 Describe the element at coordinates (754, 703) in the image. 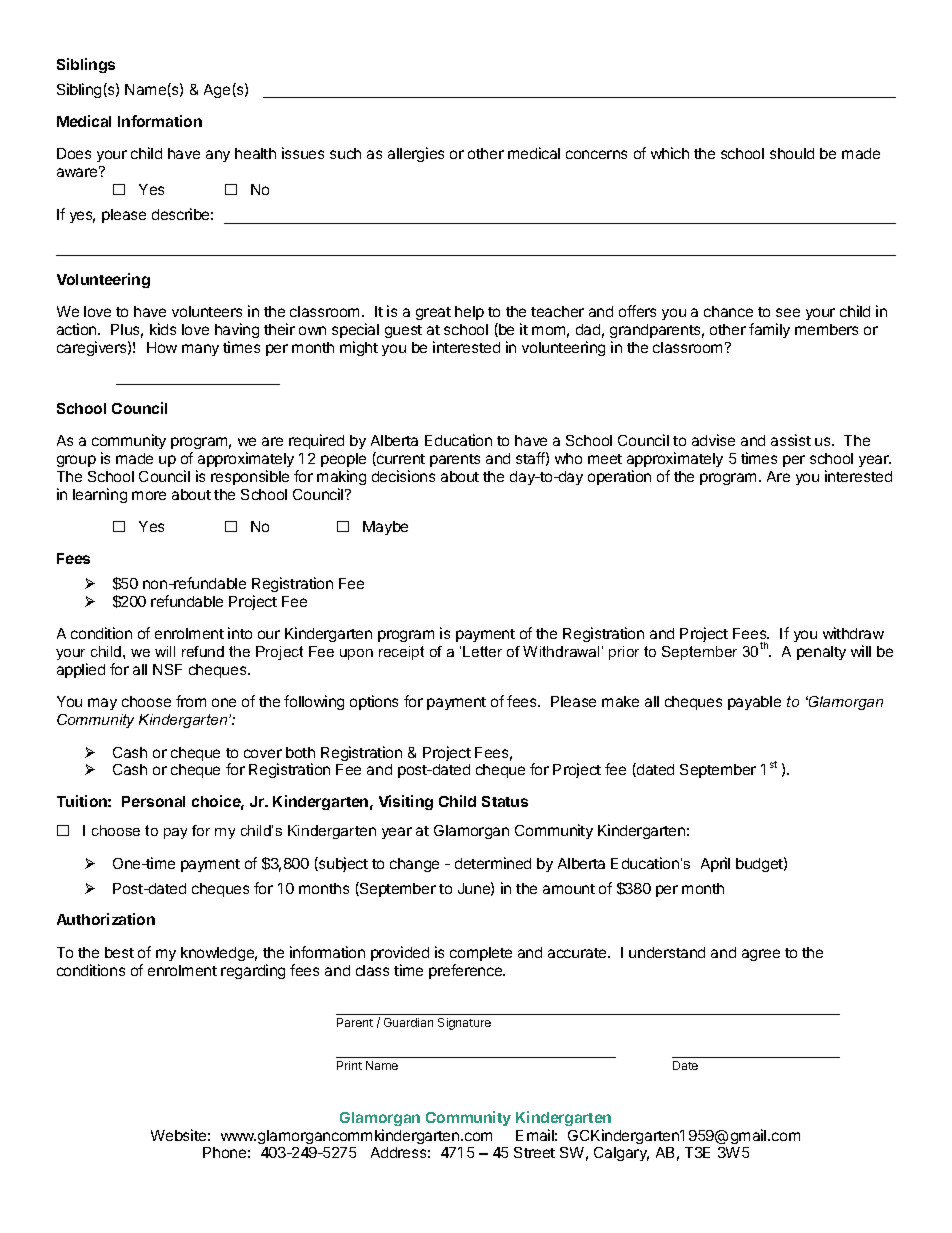

I see `payable` at that location.
